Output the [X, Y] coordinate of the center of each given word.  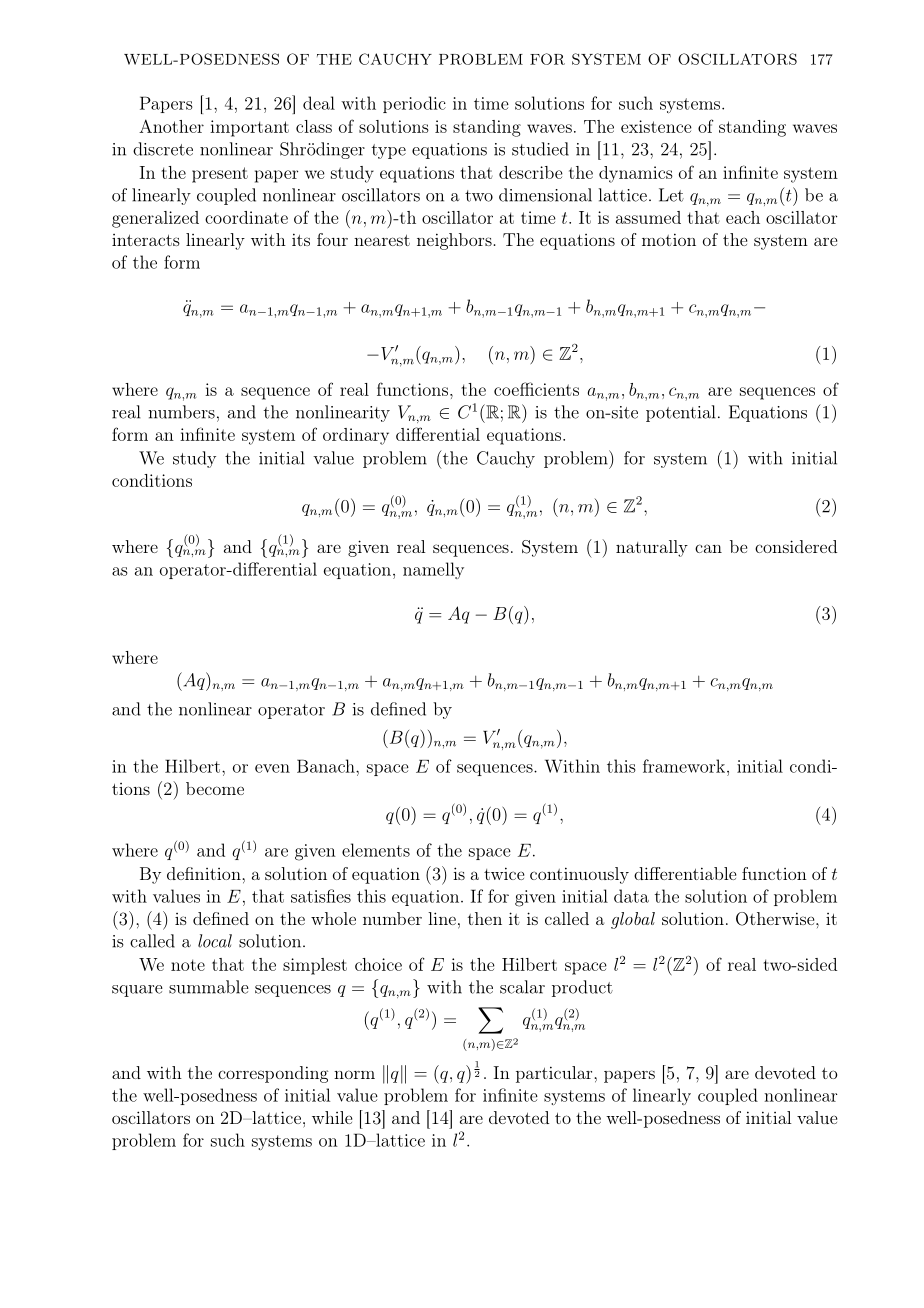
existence [656, 126]
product [582, 988]
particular [555, 1074]
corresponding [273, 1074]
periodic [414, 104]
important [249, 128]
